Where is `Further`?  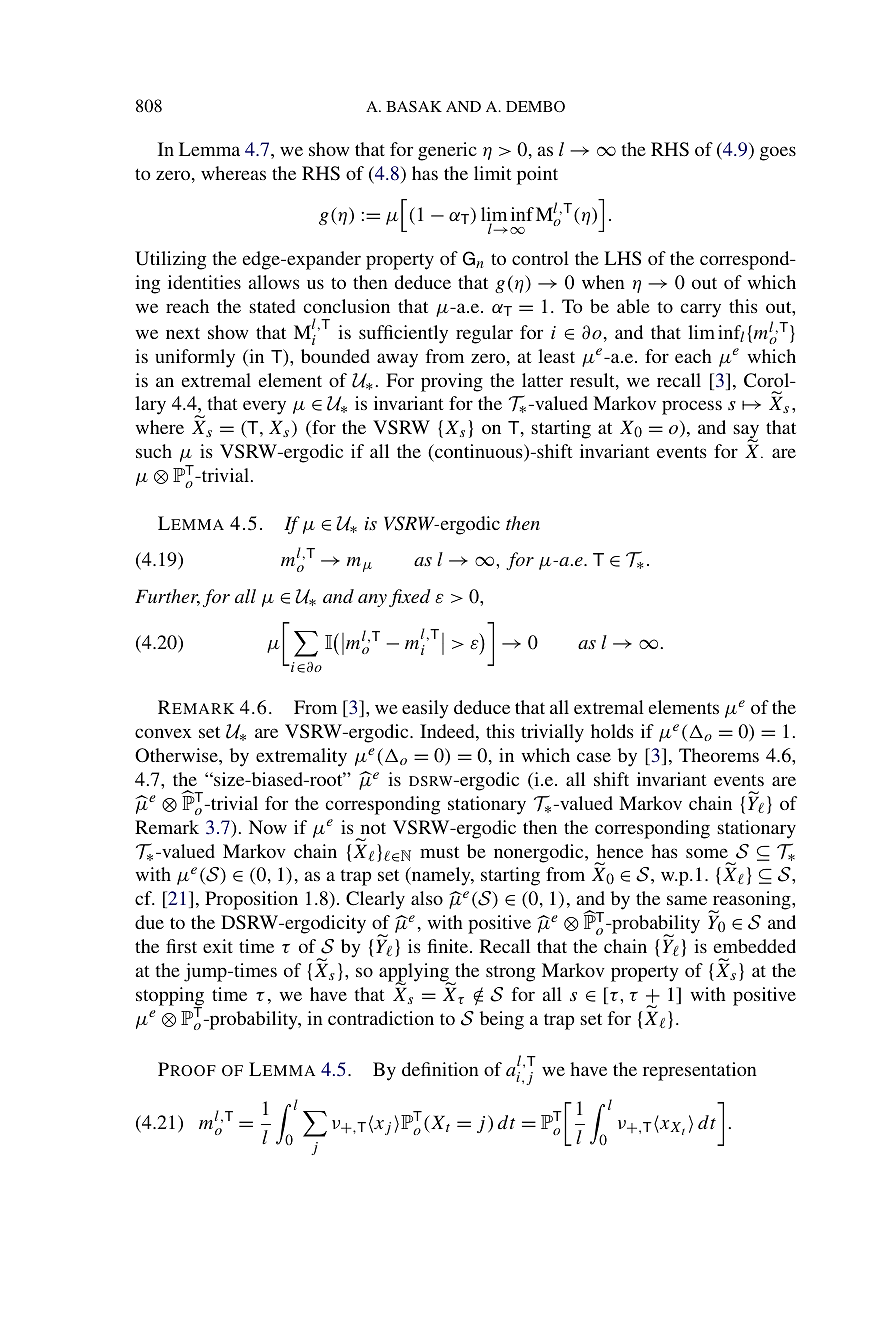
Further is located at coordinates (167, 597).
